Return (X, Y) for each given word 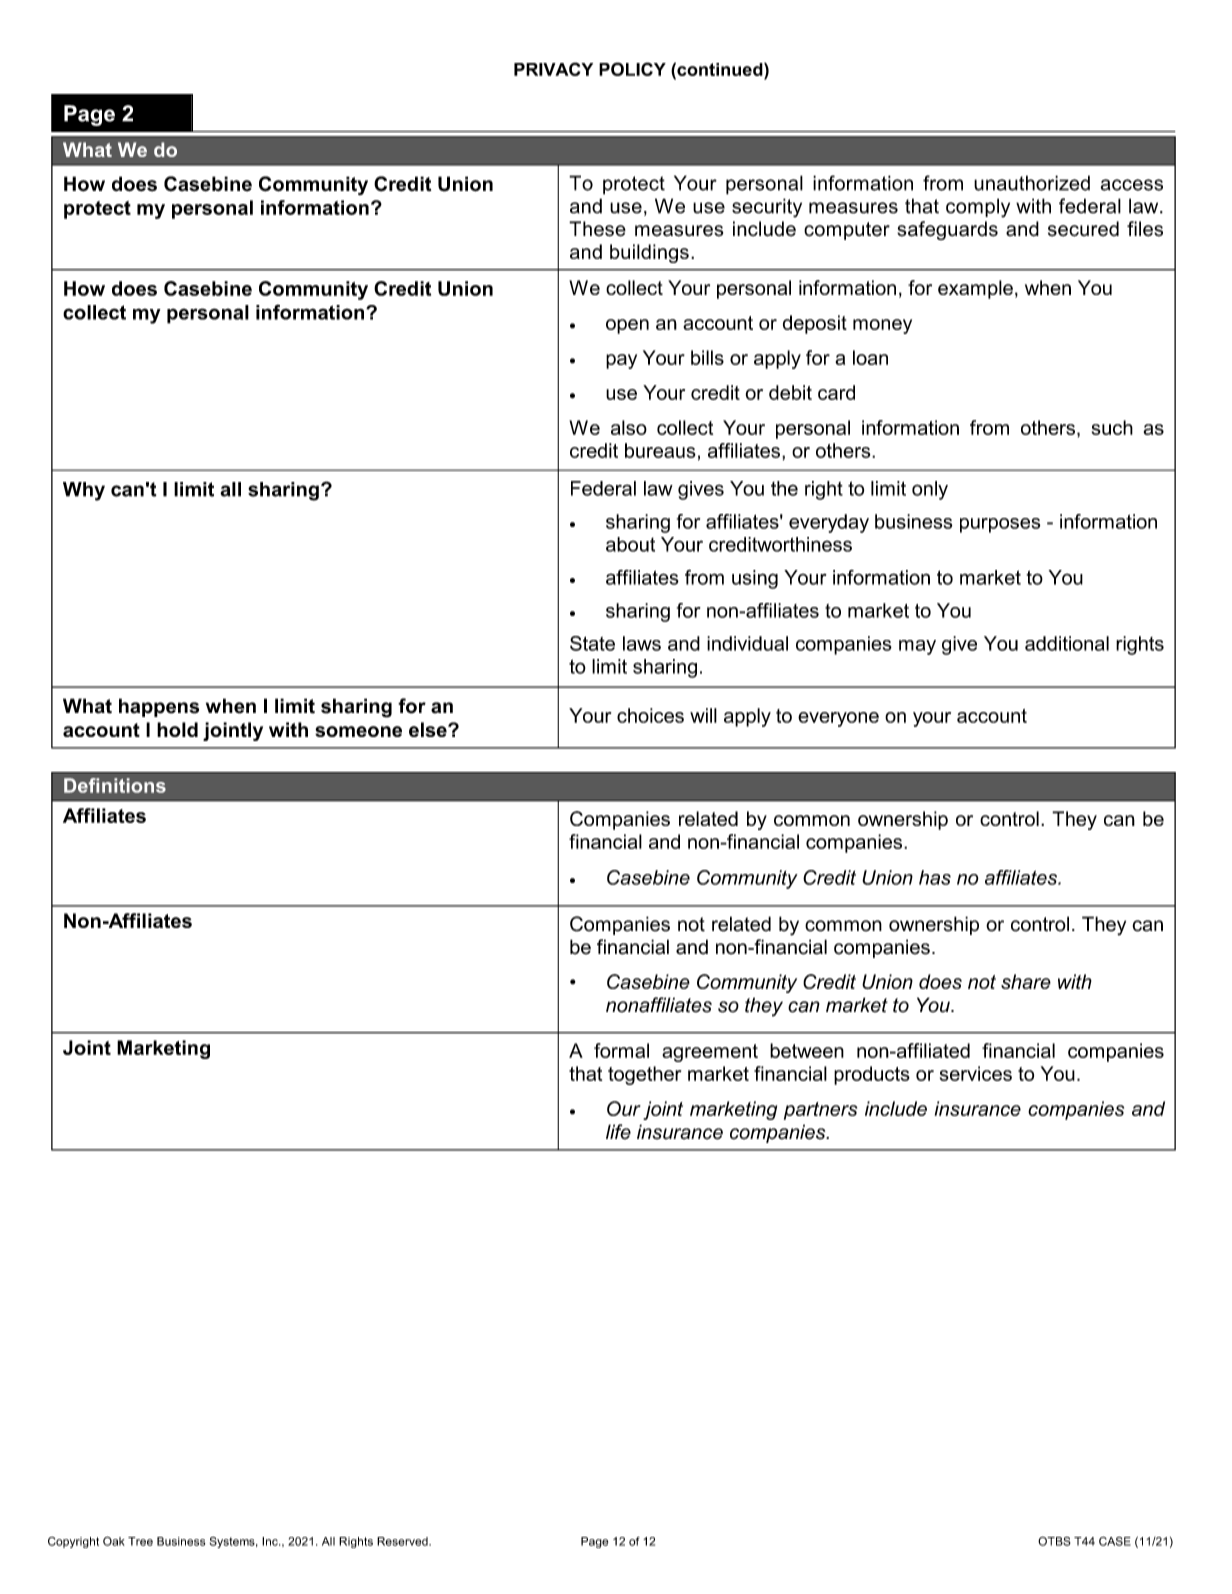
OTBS (1054, 1541)
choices (650, 715)
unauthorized (1032, 183)
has (935, 877)
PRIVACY (553, 69)
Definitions (115, 785)
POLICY (632, 69)
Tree (140, 1541)
